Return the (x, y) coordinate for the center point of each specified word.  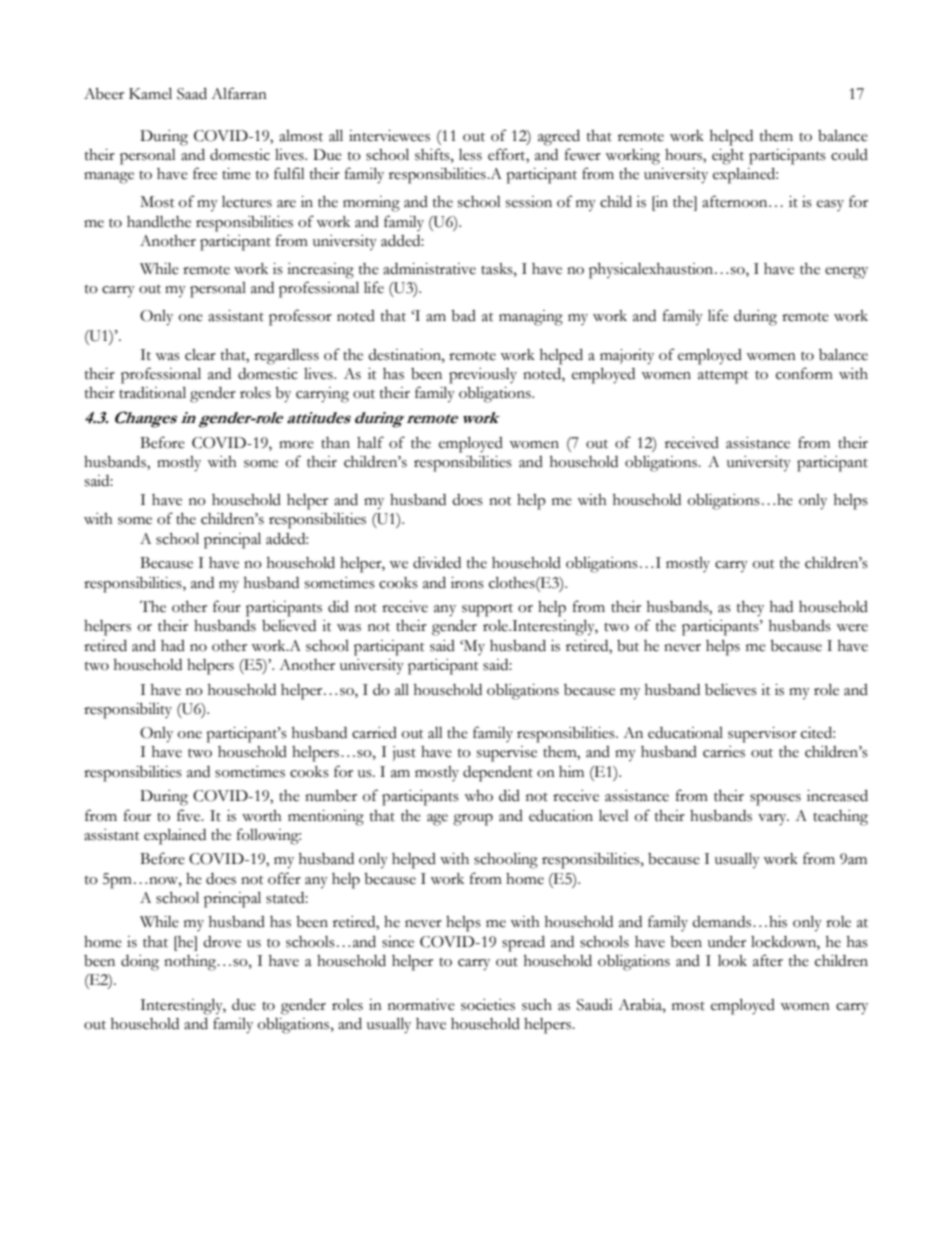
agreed (559, 137)
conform (804, 373)
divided (437, 563)
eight (728, 157)
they (750, 609)
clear (200, 355)
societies (488, 1005)
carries (724, 752)
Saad (192, 93)
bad (463, 316)
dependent (498, 774)
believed (289, 626)
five (190, 815)
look (732, 961)
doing (140, 963)
